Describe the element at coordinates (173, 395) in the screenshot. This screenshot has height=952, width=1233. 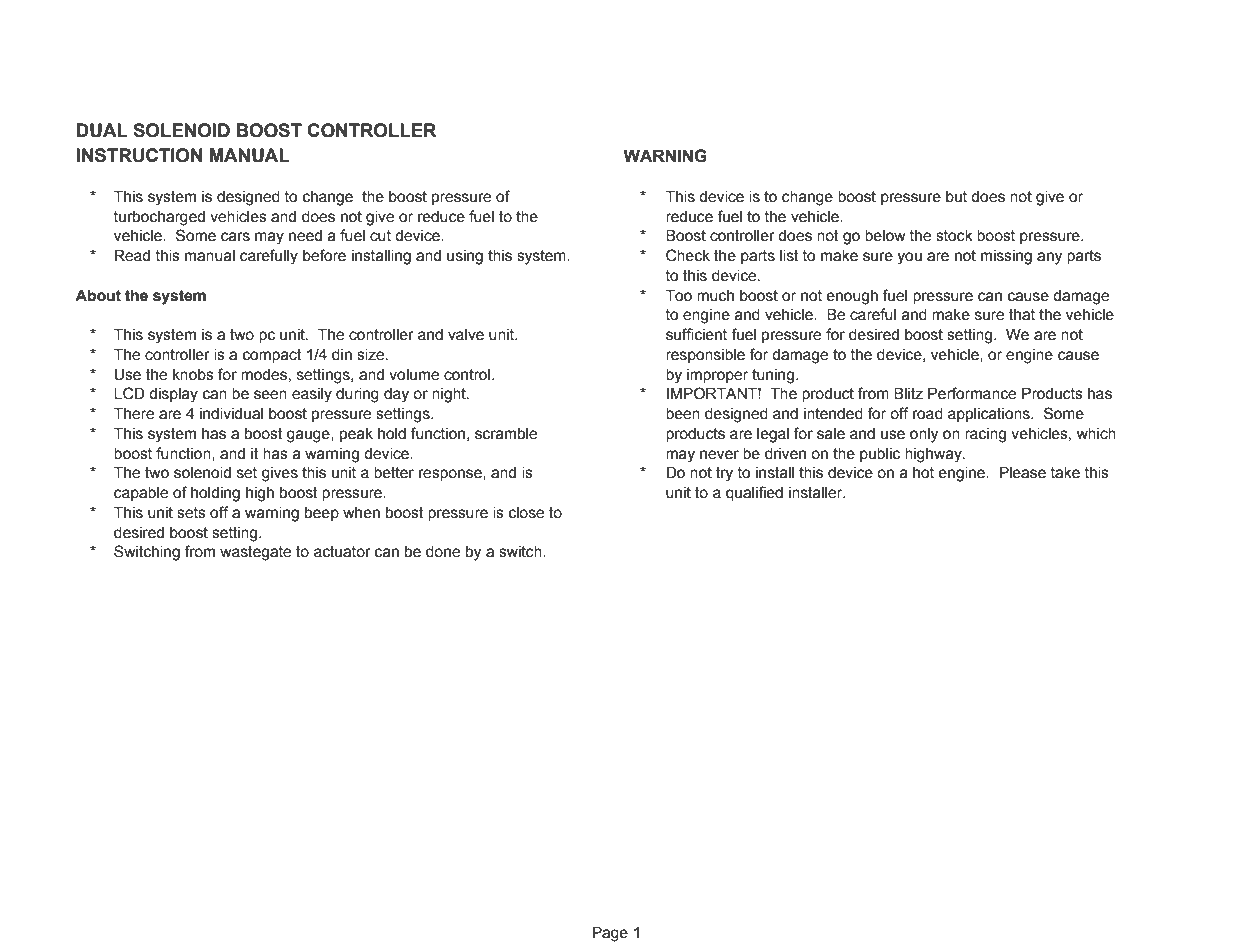
I see `display` at that location.
